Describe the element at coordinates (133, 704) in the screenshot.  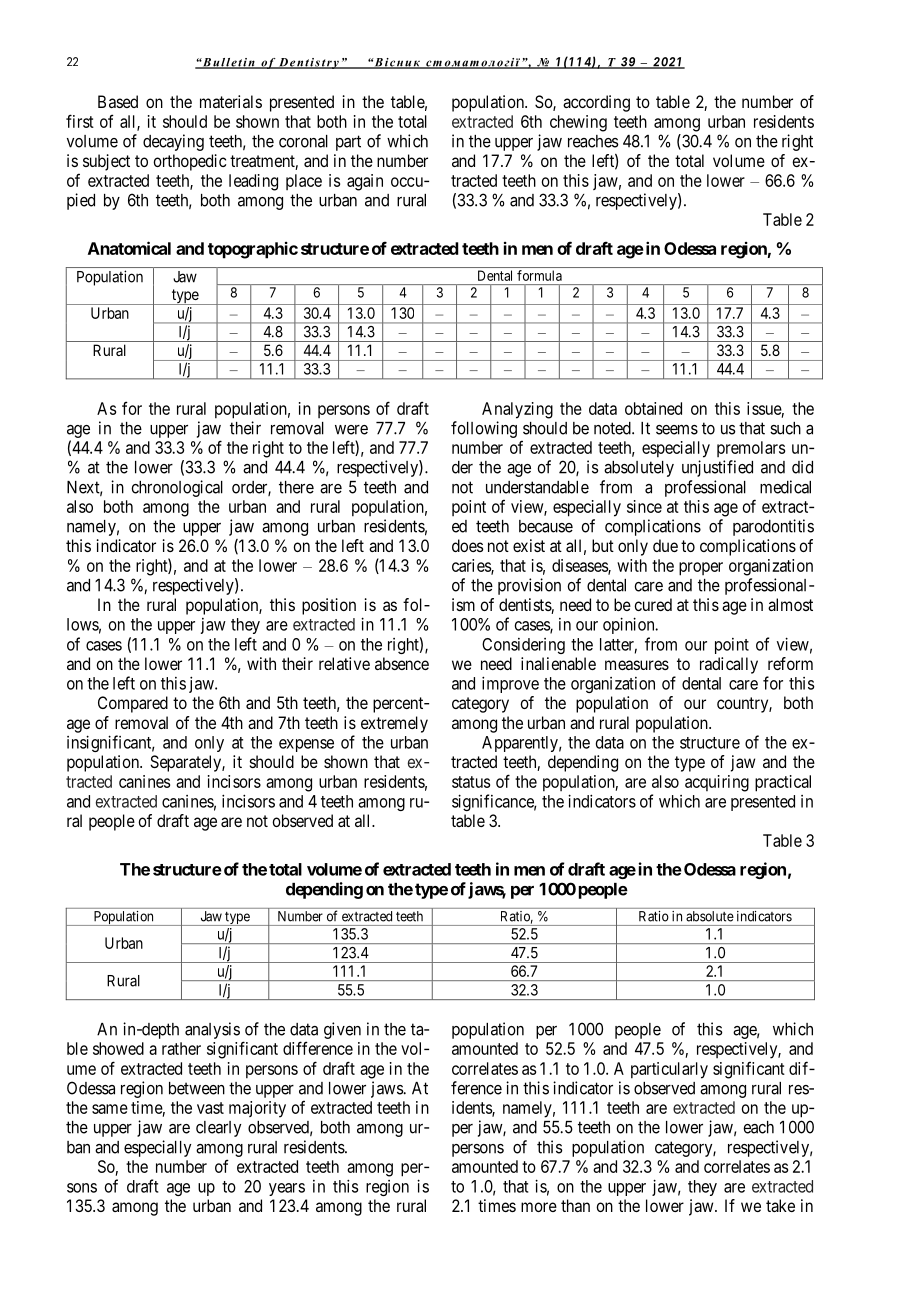
I see `Compared` at that location.
